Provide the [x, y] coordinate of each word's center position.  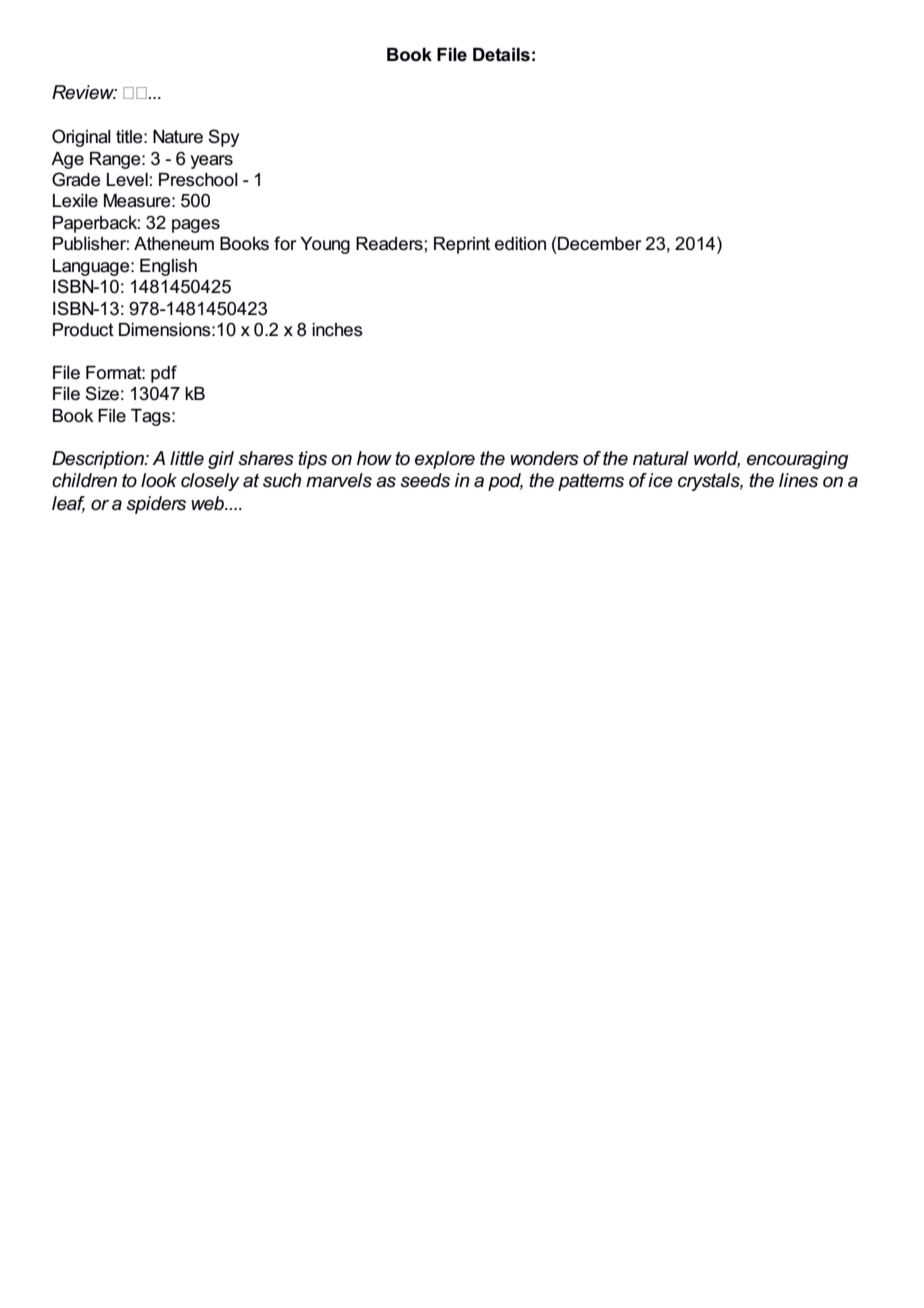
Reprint [462, 245]
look [159, 480]
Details [501, 55]
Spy [223, 138]
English [168, 267]
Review [84, 92]
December [600, 244]
